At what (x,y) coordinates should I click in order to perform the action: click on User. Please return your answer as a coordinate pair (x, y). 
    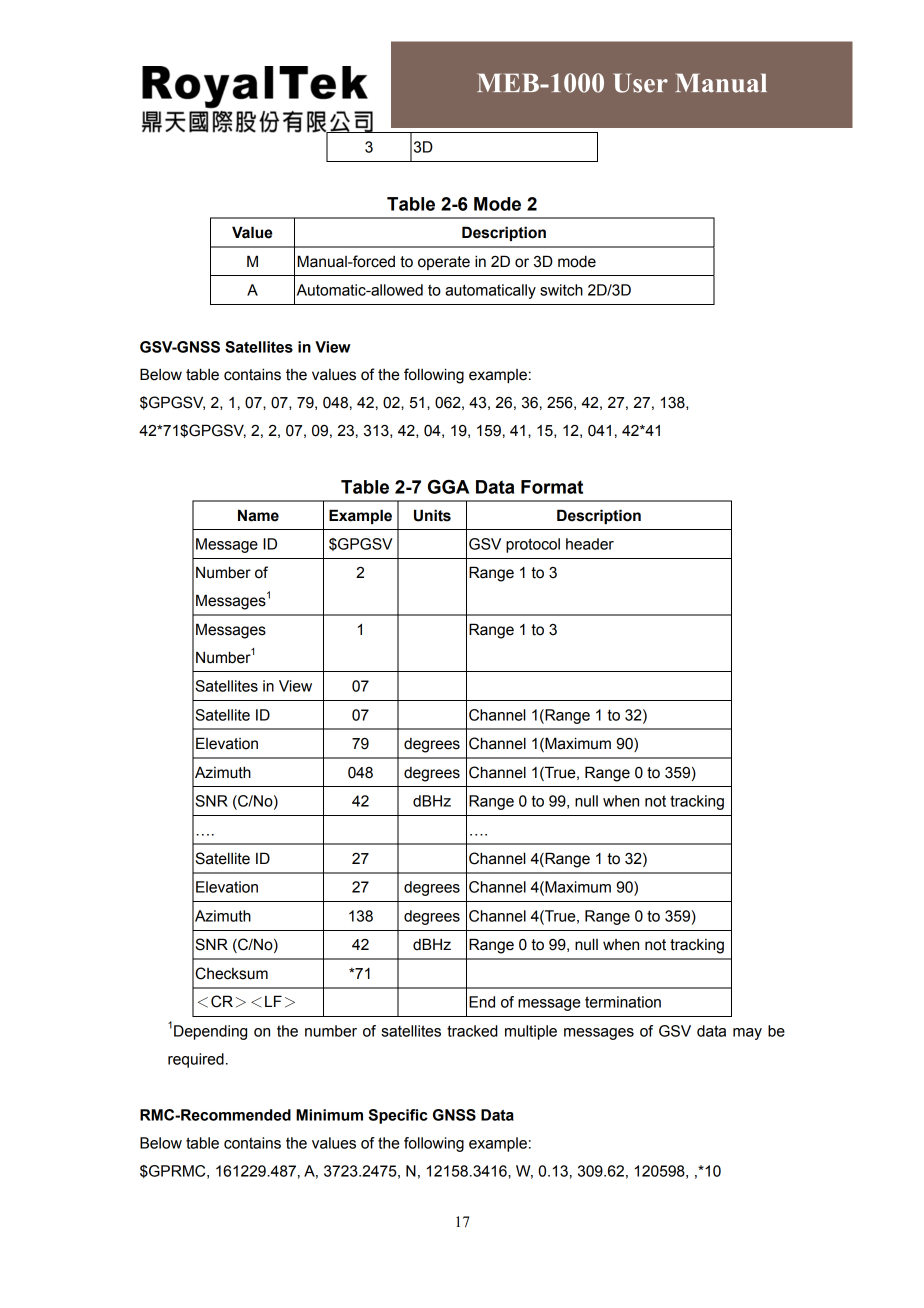
    Looking at the image, I should click on (640, 83).
